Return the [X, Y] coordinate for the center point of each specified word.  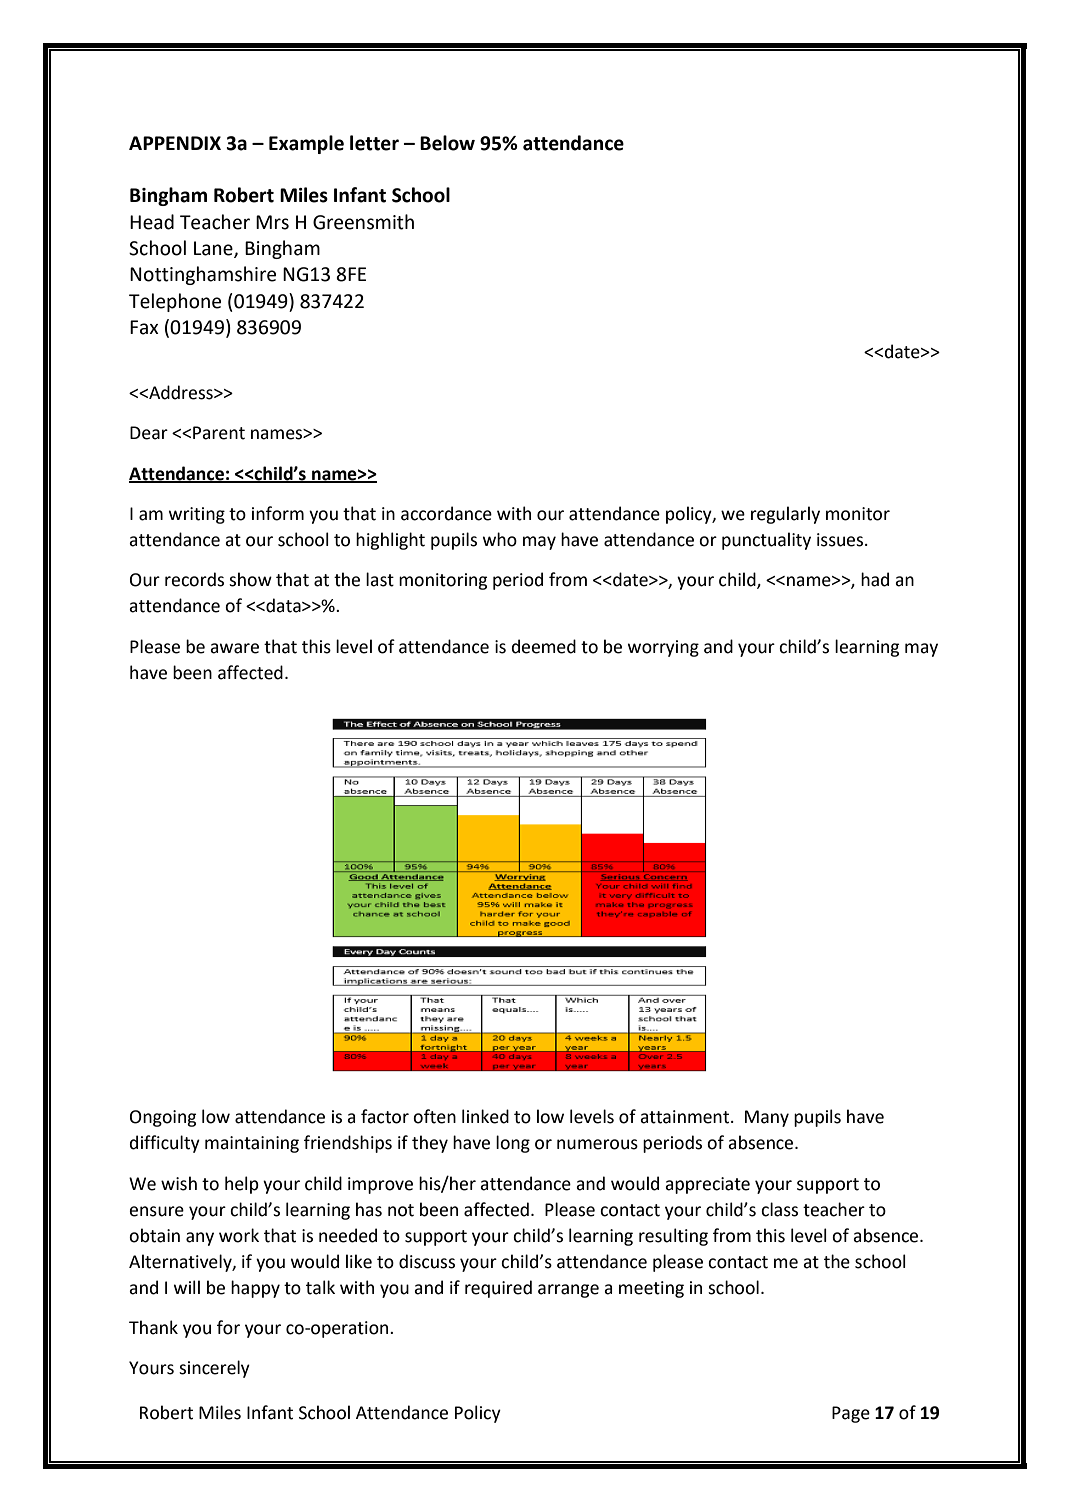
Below [447, 143]
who [500, 539]
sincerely [214, 1369]
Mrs [272, 222]
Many [767, 1118]
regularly [785, 515]
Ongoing [163, 1118]
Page [851, 1414]
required [498, 1289]
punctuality [766, 541]
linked [485, 1116]
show [250, 579]
